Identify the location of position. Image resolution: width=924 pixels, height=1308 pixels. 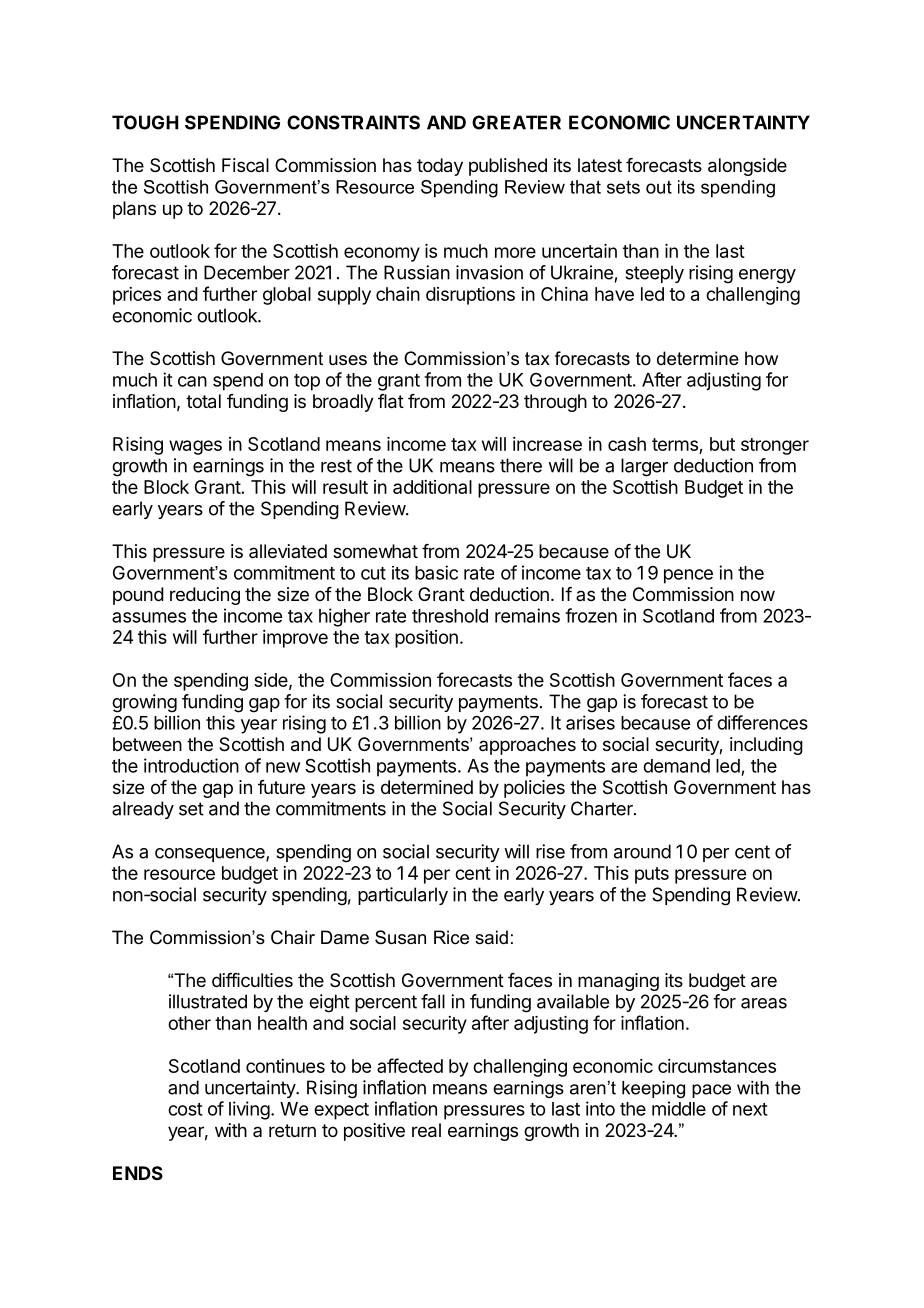
(426, 639).
